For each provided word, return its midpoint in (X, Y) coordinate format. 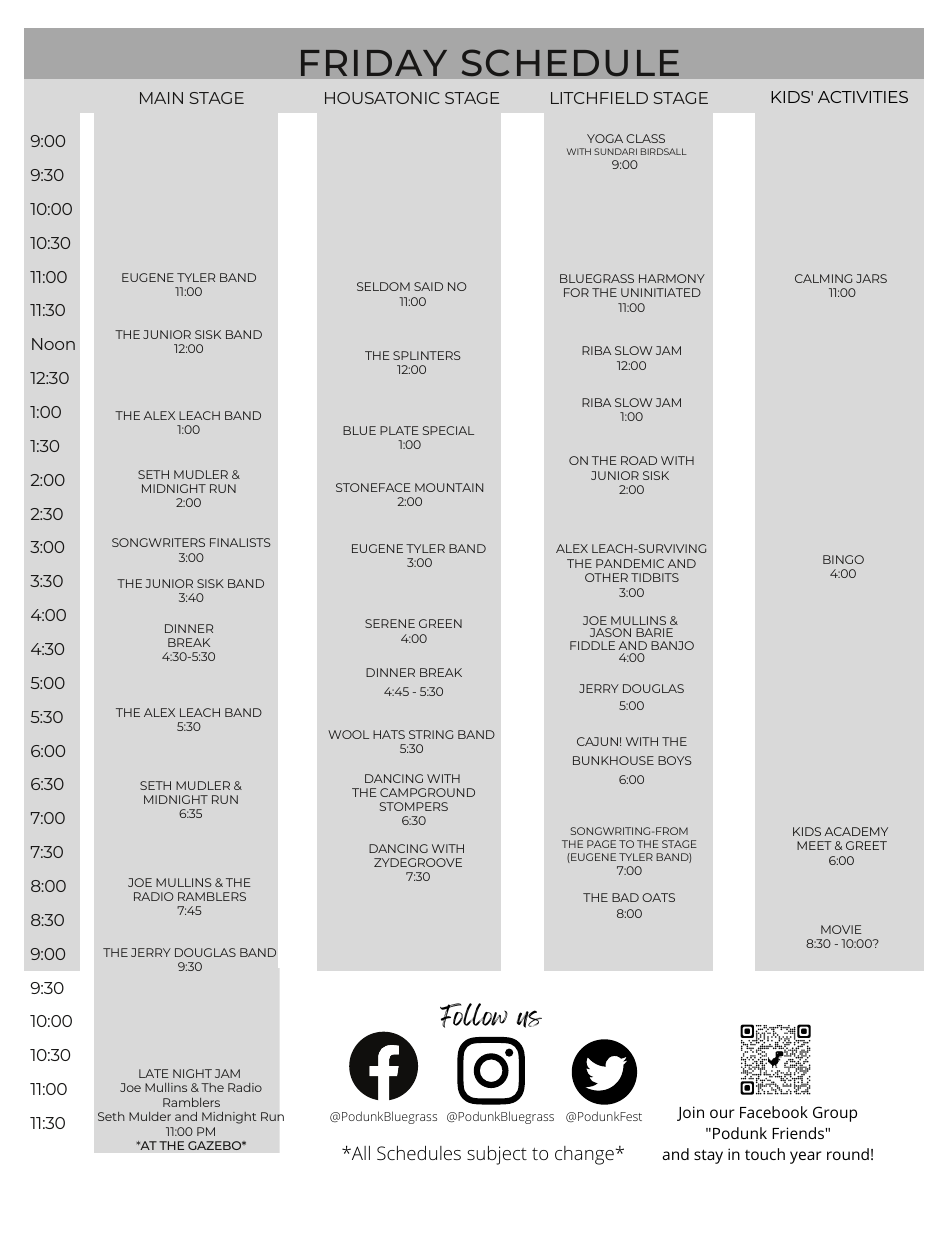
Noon (53, 344)
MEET (814, 845)
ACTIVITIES (863, 97)
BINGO (843, 559)
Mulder (150, 1116)
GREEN (440, 623)
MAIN (161, 98)
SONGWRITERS (158, 542)
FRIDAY (374, 63)
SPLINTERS (427, 355)
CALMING (823, 278)
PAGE (601, 844)
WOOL (348, 734)
